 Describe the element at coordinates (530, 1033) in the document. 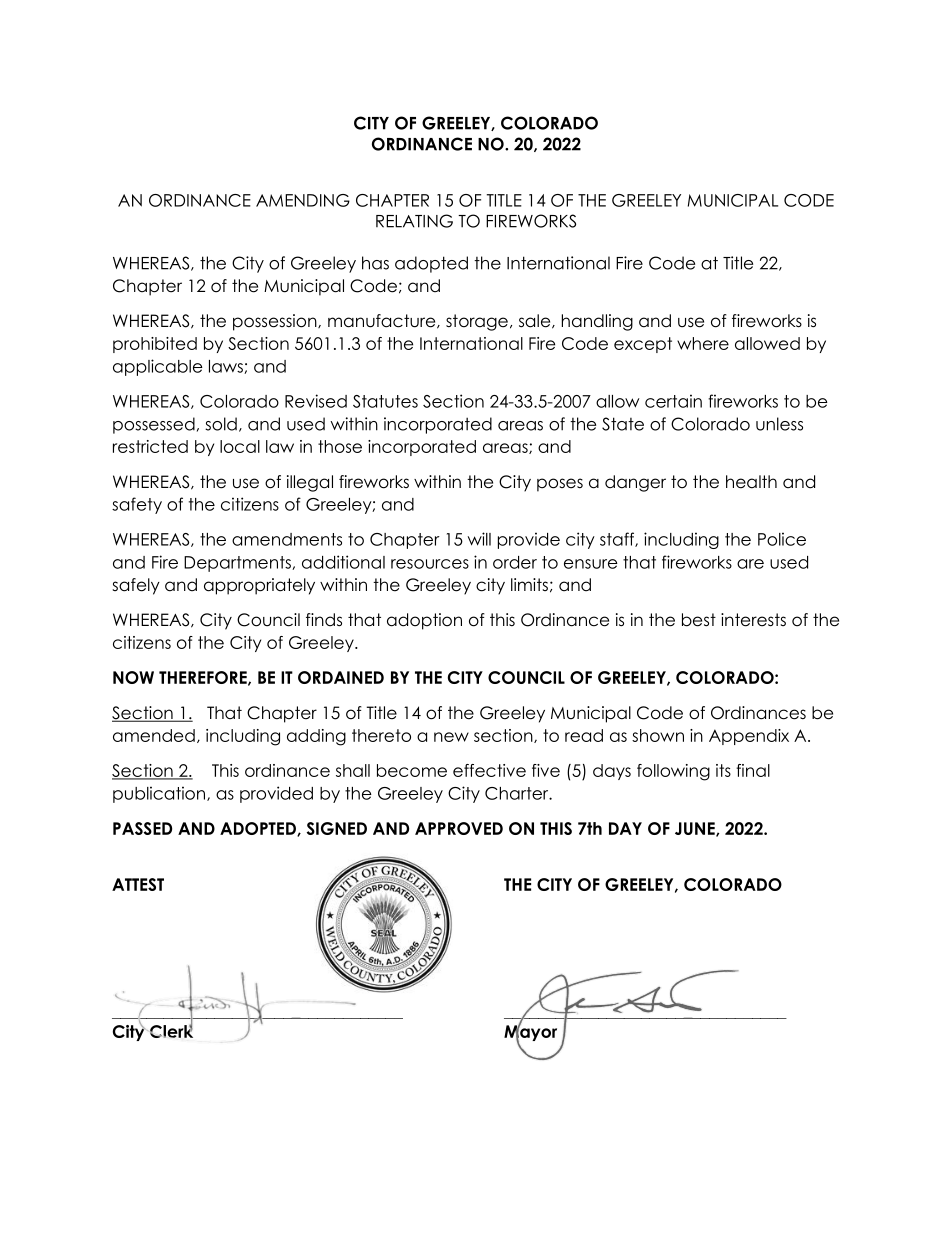

I see `Mayor` at that location.
